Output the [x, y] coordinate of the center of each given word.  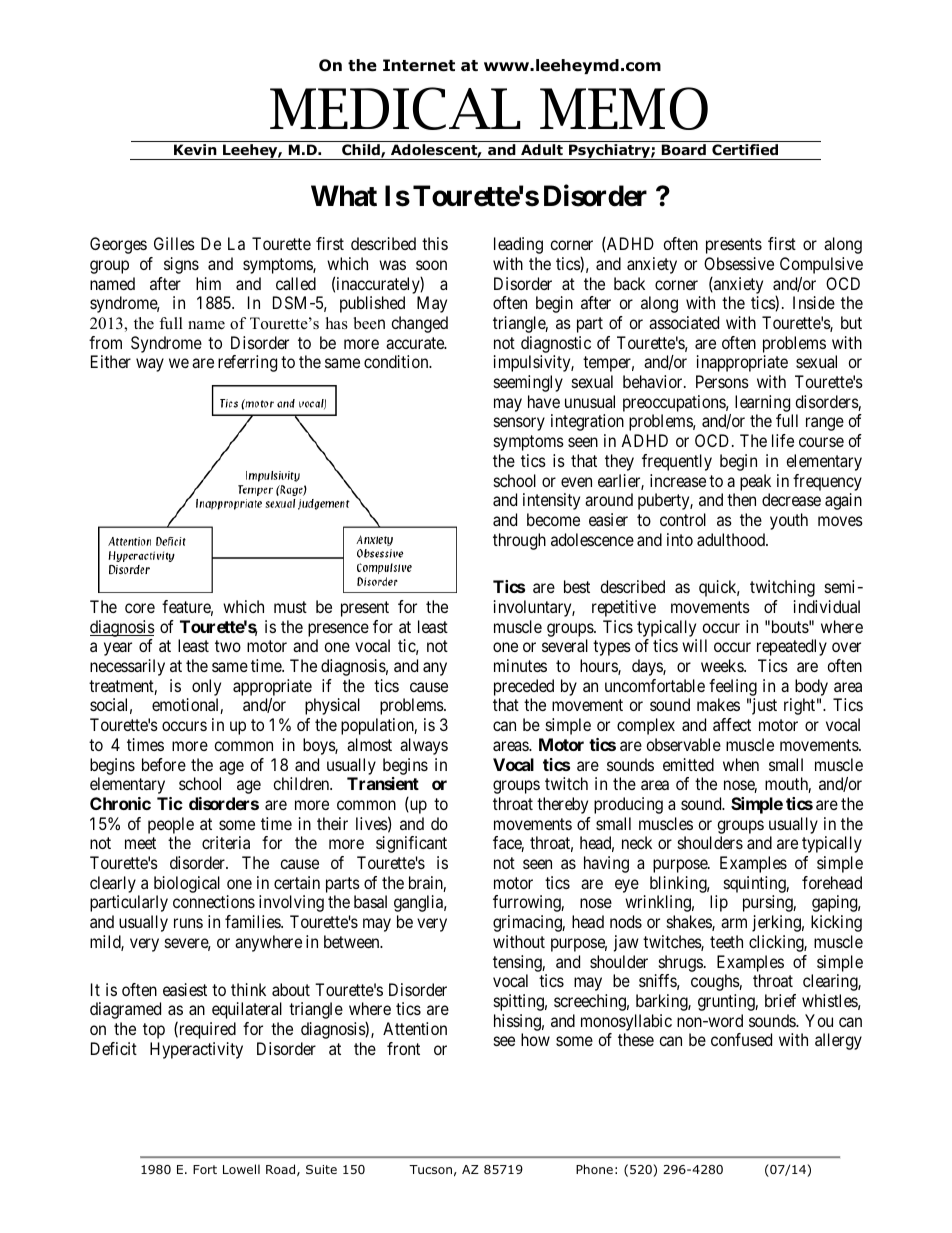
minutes [520, 665]
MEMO [624, 108]
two [228, 646]
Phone [594, 1169]
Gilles [174, 243]
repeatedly [792, 647]
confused [741, 1039]
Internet [419, 65]
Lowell [241, 1169]
